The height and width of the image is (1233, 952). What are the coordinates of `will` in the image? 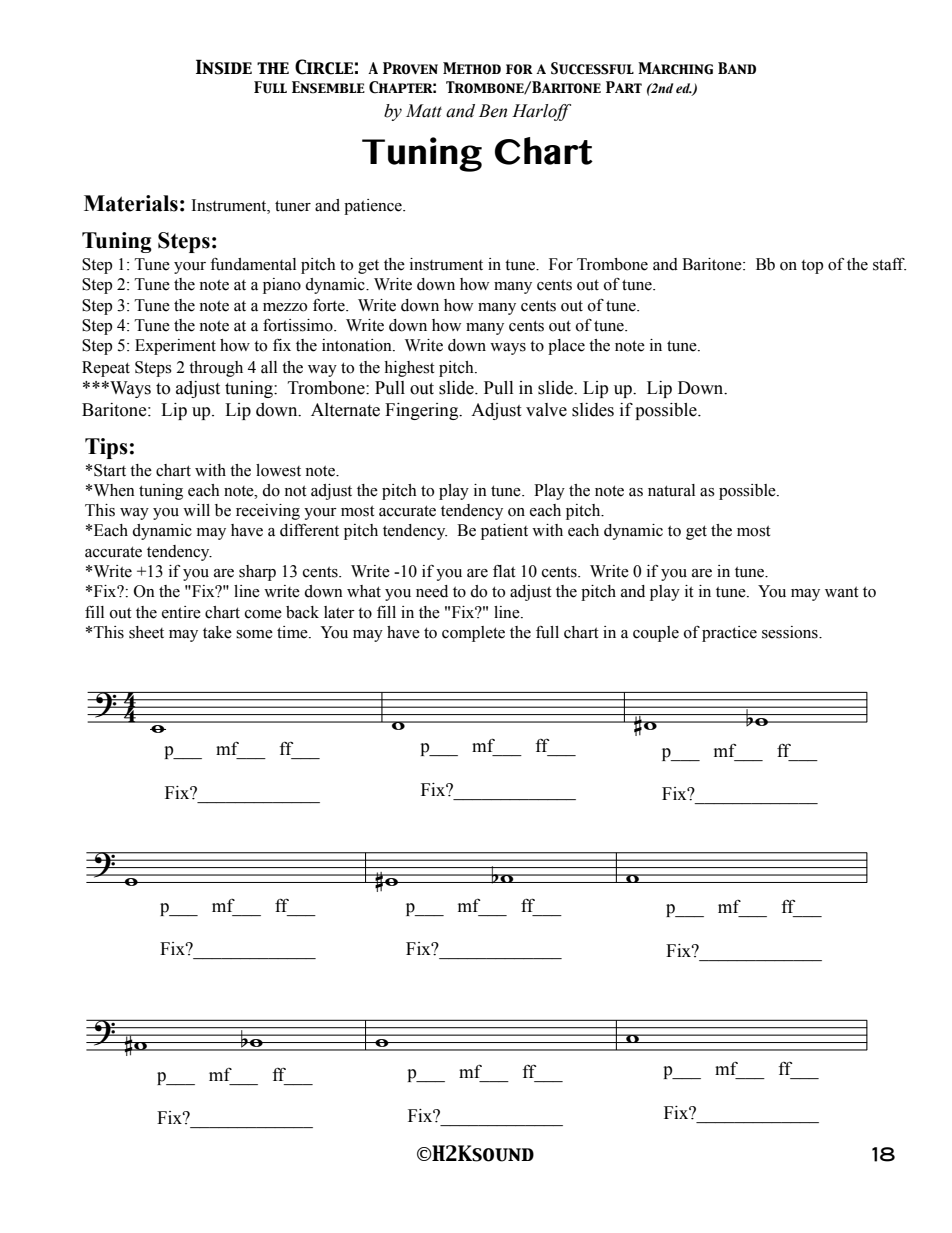 It's located at (196, 510).
